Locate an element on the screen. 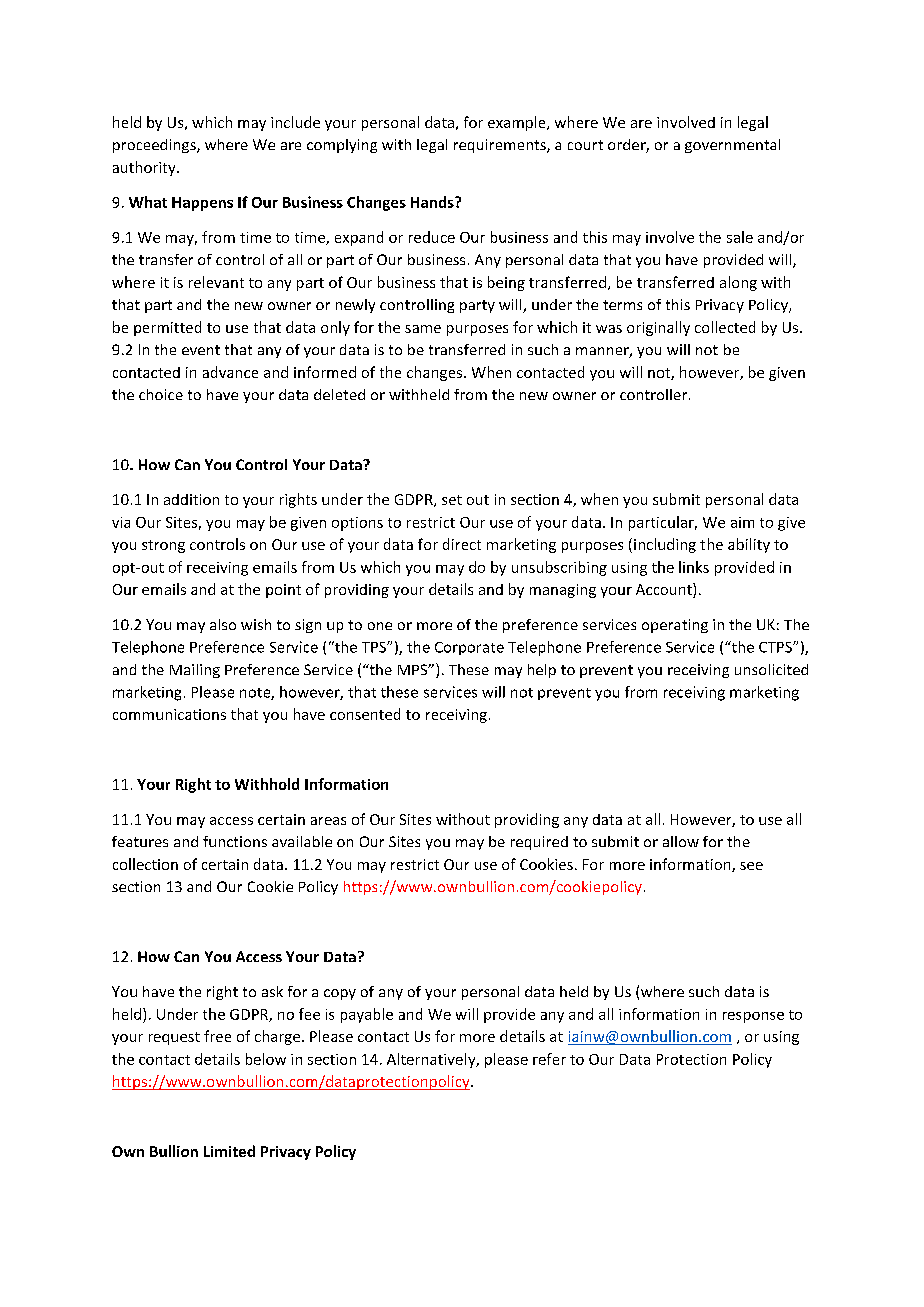  requirements is located at coordinates (501, 146).
